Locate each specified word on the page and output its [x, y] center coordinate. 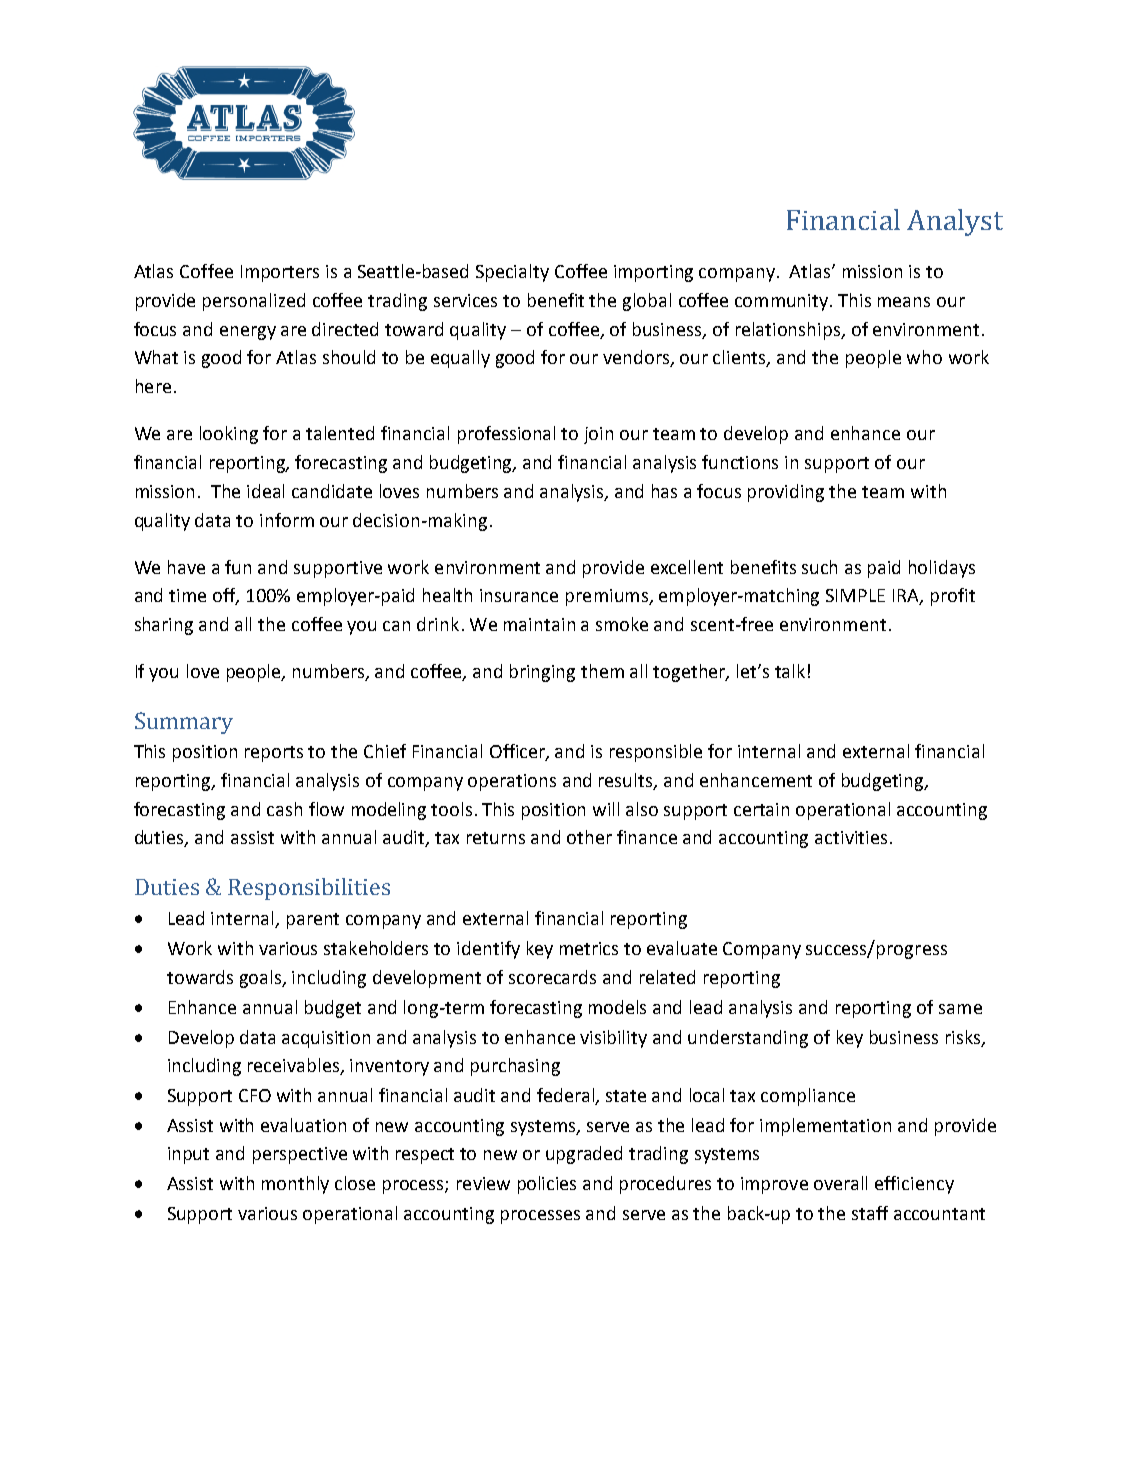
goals [262, 979]
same [960, 1009]
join [598, 435]
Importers [280, 273]
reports [274, 754]
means [904, 302]
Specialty [512, 273]
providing [786, 493]
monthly [295, 1185]
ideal [265, 491]
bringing [542, 673]
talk [790, 671]
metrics [589, 948]
